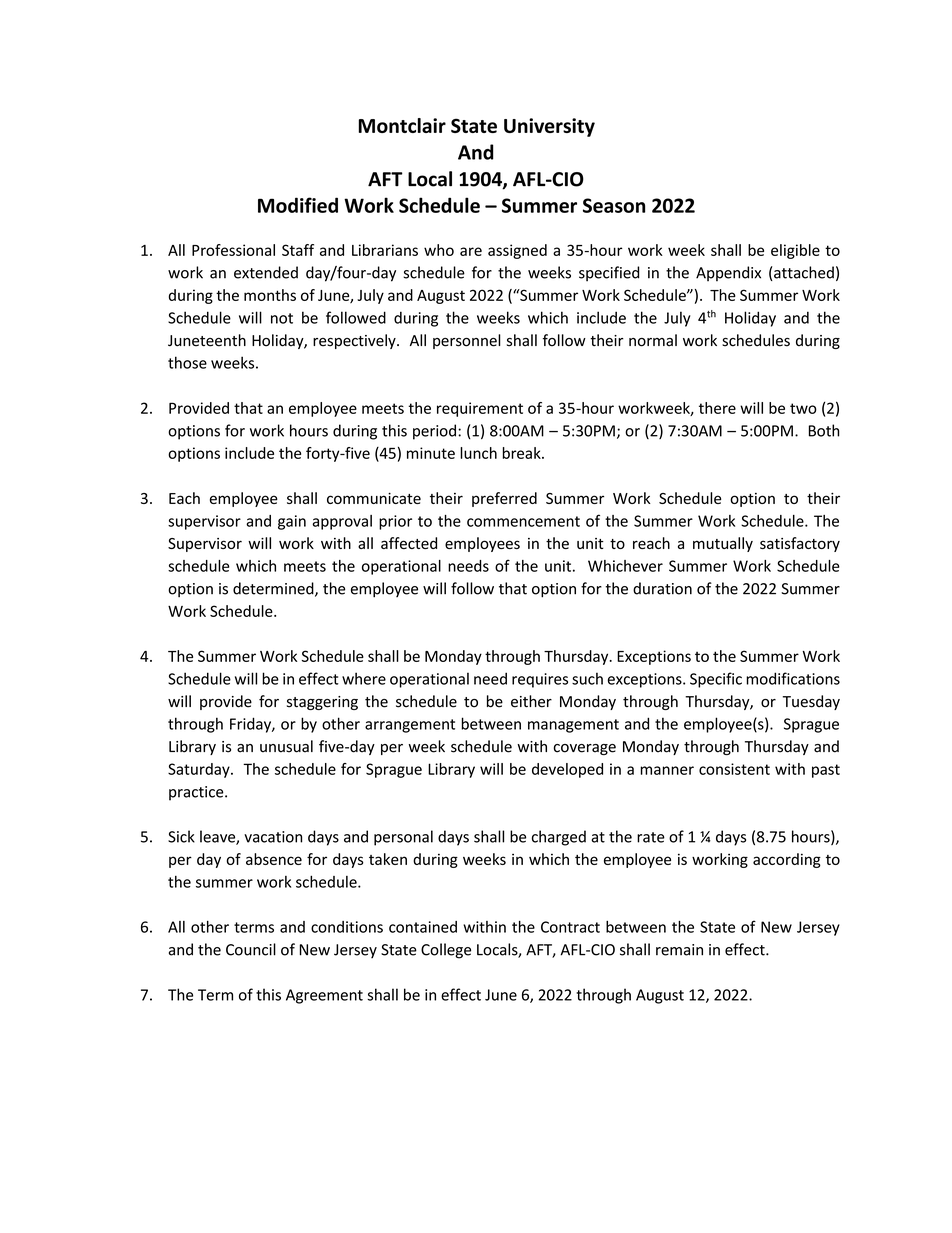 The height and width of the page is (1233, 952). What do you see at coordinates (282, 318) in the page?
I see `not` at bounding box center [282, 318].
